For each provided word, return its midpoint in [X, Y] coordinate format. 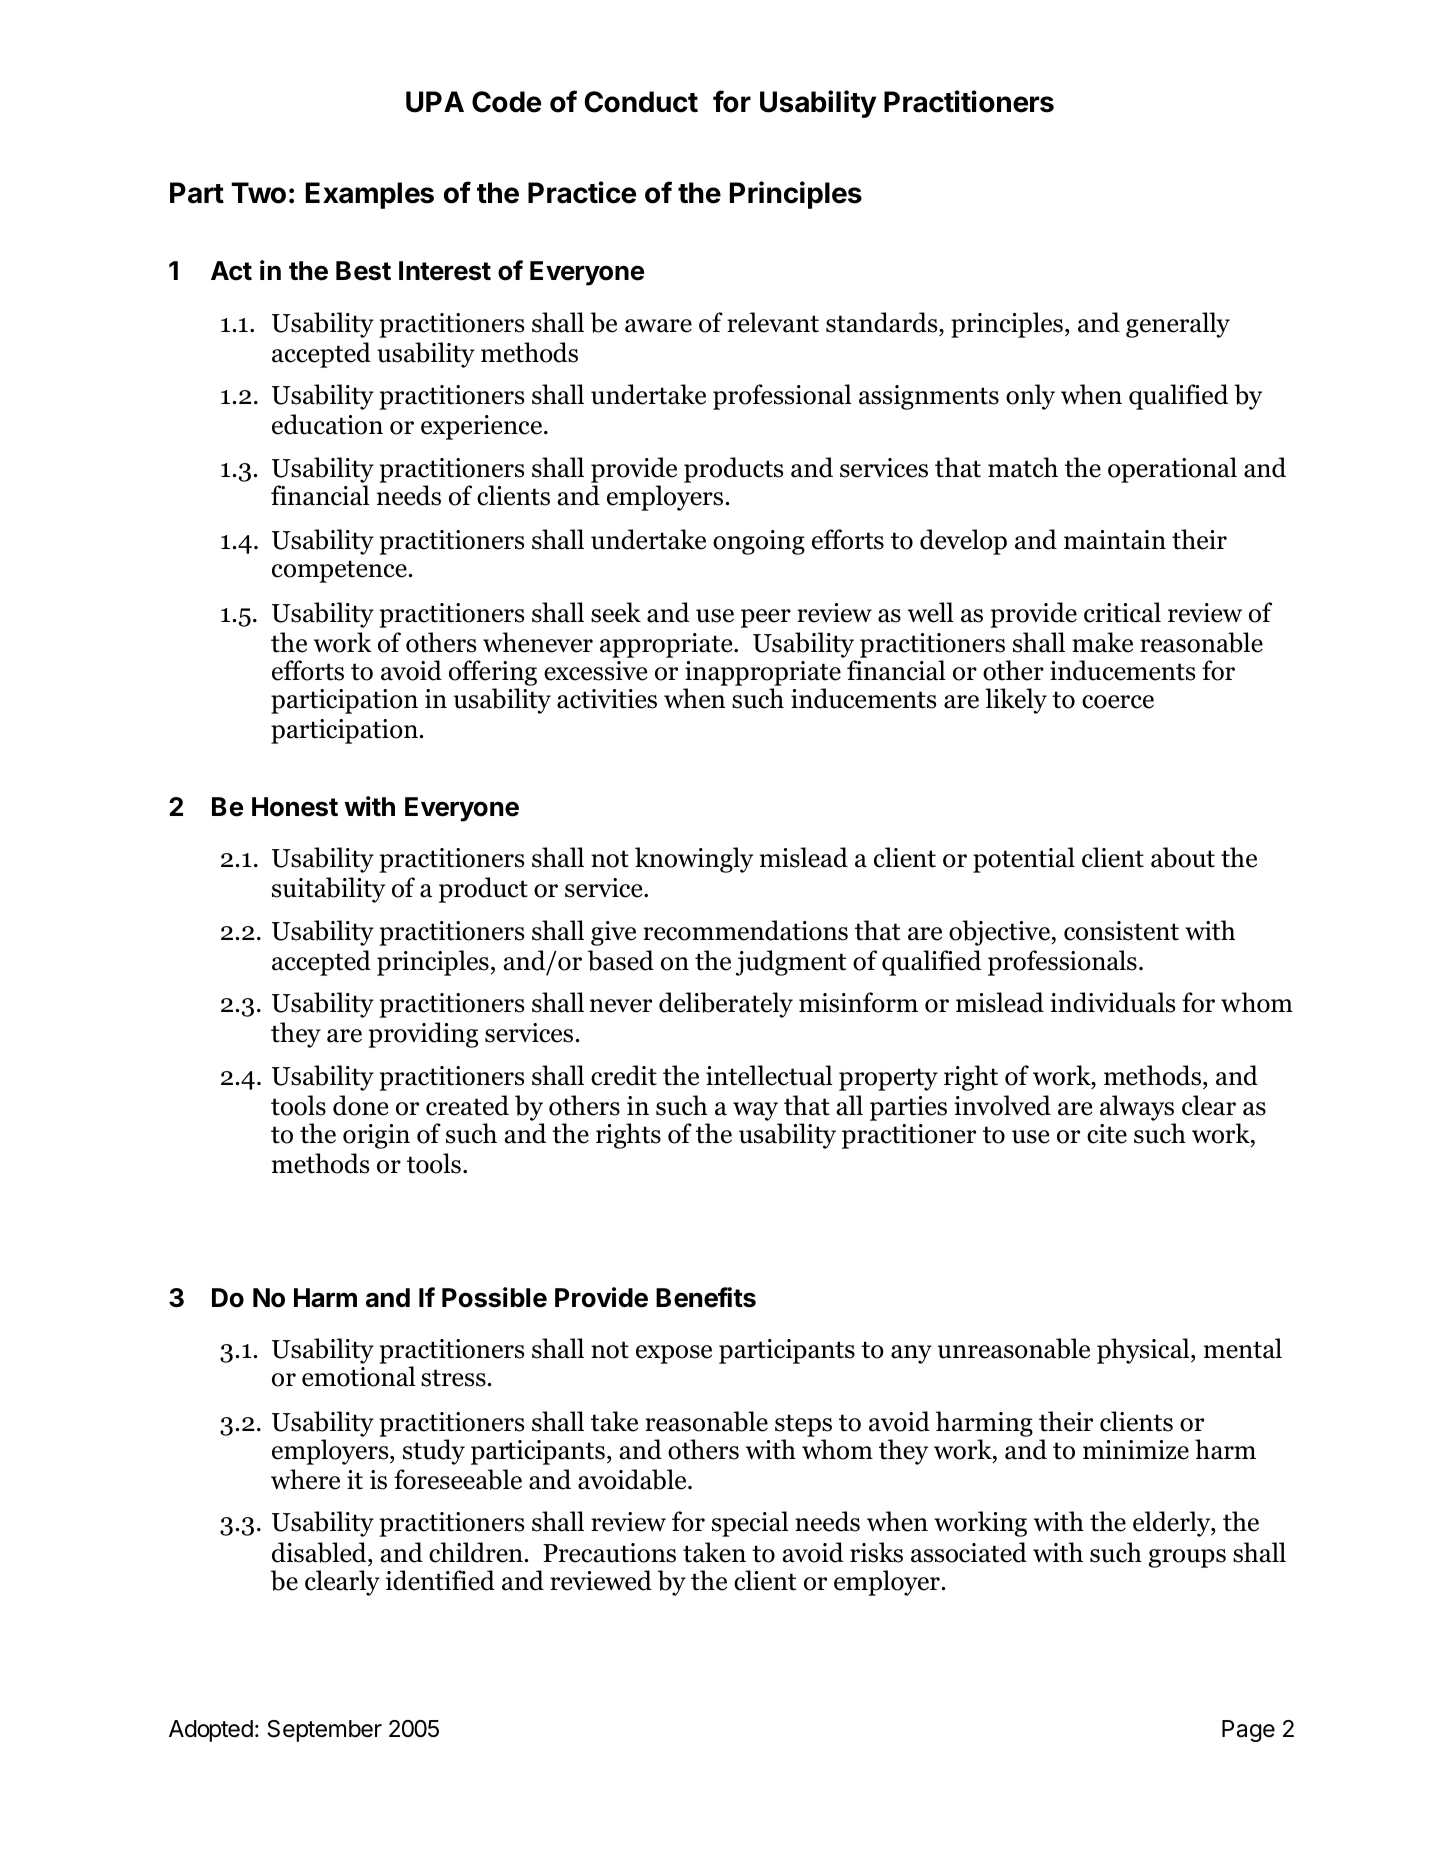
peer [766, 618]
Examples [370, 195]
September [325, 1731]
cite [1107, 1134]
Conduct [641, 102]
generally [1178, 325]
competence [339, 571]
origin [376, 1136]
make [1102, 642]
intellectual [769, 1075]
